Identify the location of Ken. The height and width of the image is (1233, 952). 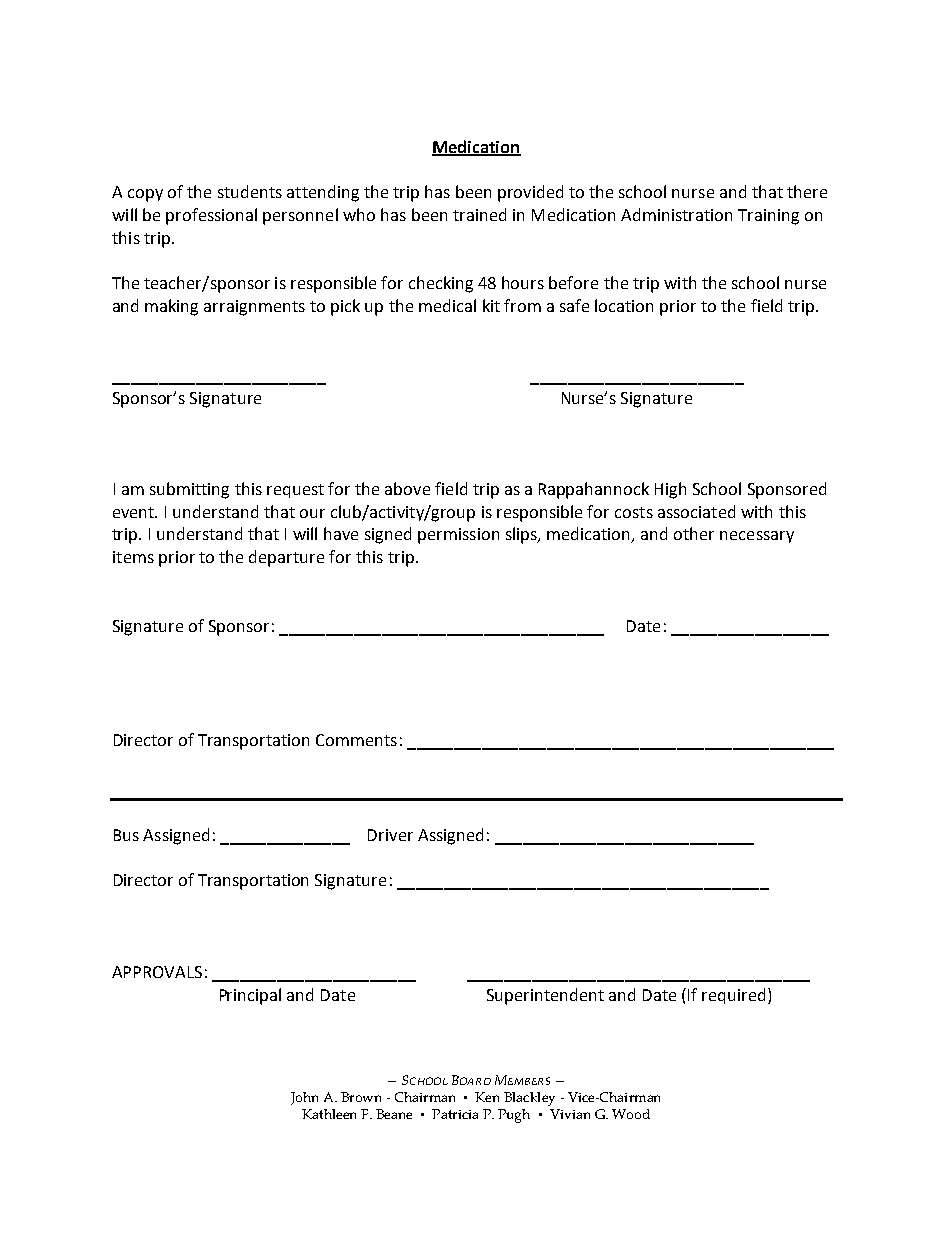
(487, 1097).
